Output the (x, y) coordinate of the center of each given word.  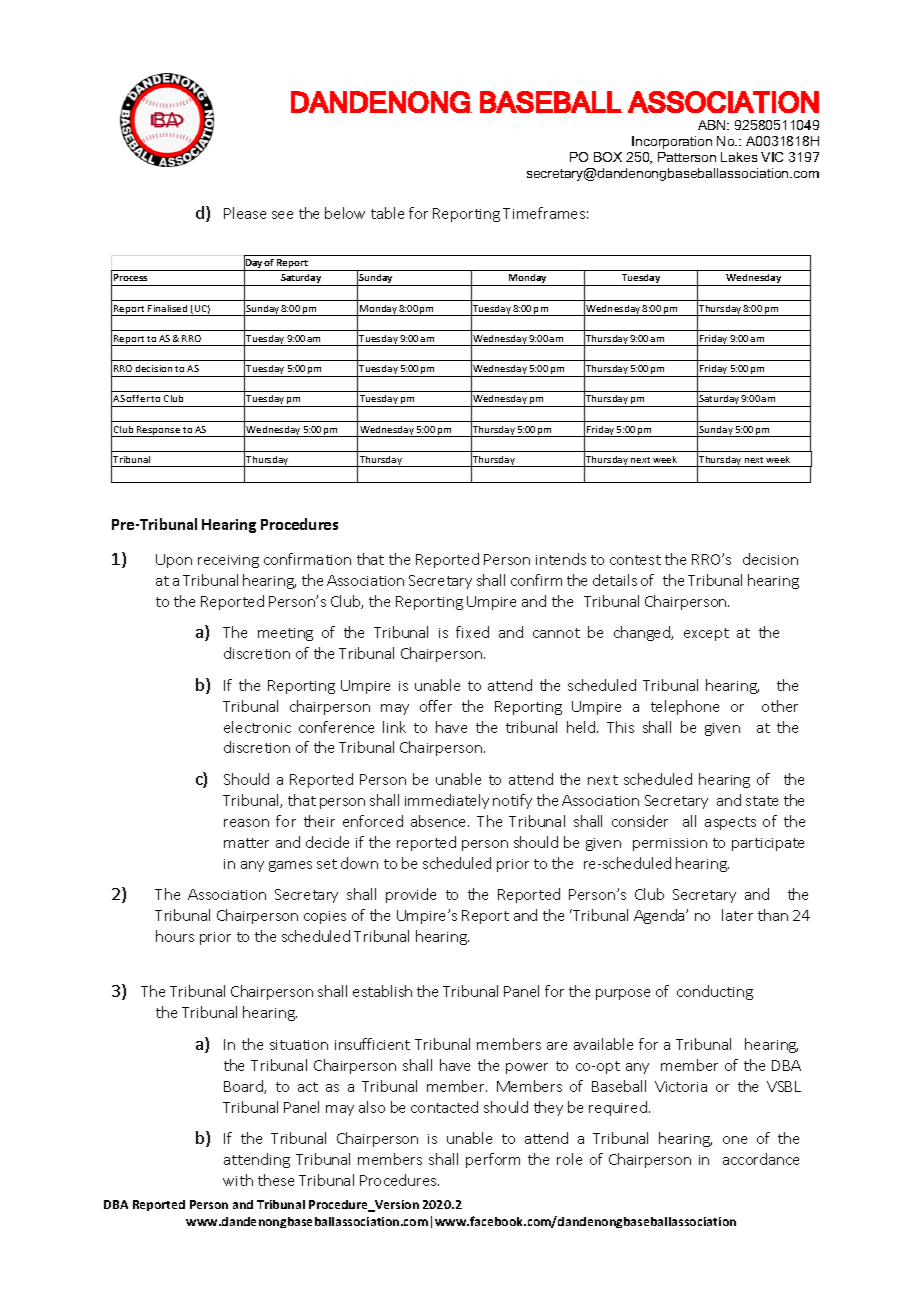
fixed (472, 632)
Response (158, 431)
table (387, 213)
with (238, 1180)
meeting (285, 634)
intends (561, 559)
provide (411, 895)
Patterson (687, 157)
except (706, 634)
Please (245, 213)
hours (175, 936)
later (737, 915)
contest (635, 560)
